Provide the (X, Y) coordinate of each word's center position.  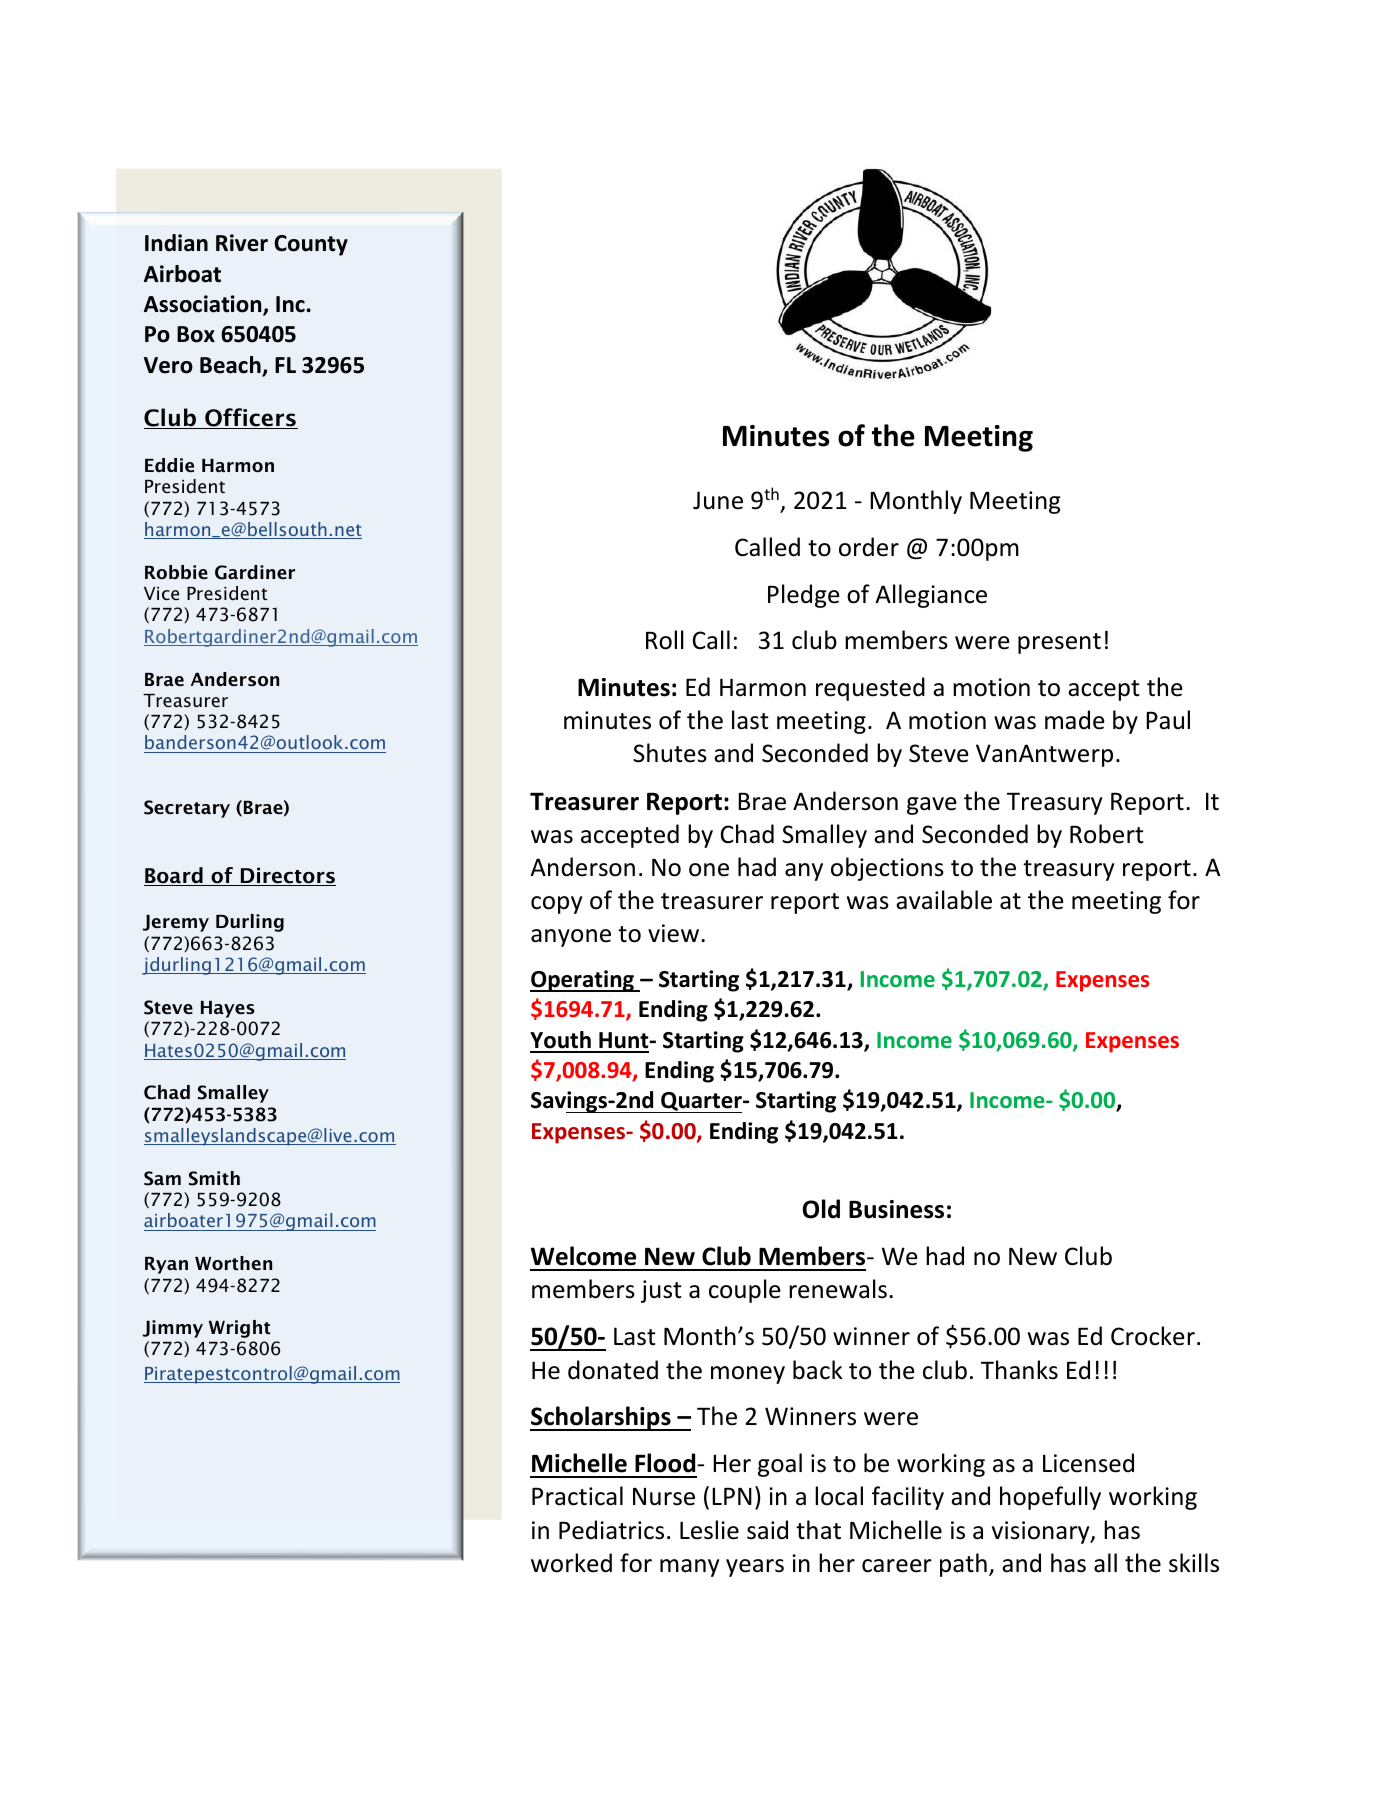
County (311, 245)
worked (571, 1563)
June (718, 500)
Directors (287, 876)
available (944, 900)
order (869, 547)
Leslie (709, 1530)
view (673, 933)
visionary (1042, 1532)
